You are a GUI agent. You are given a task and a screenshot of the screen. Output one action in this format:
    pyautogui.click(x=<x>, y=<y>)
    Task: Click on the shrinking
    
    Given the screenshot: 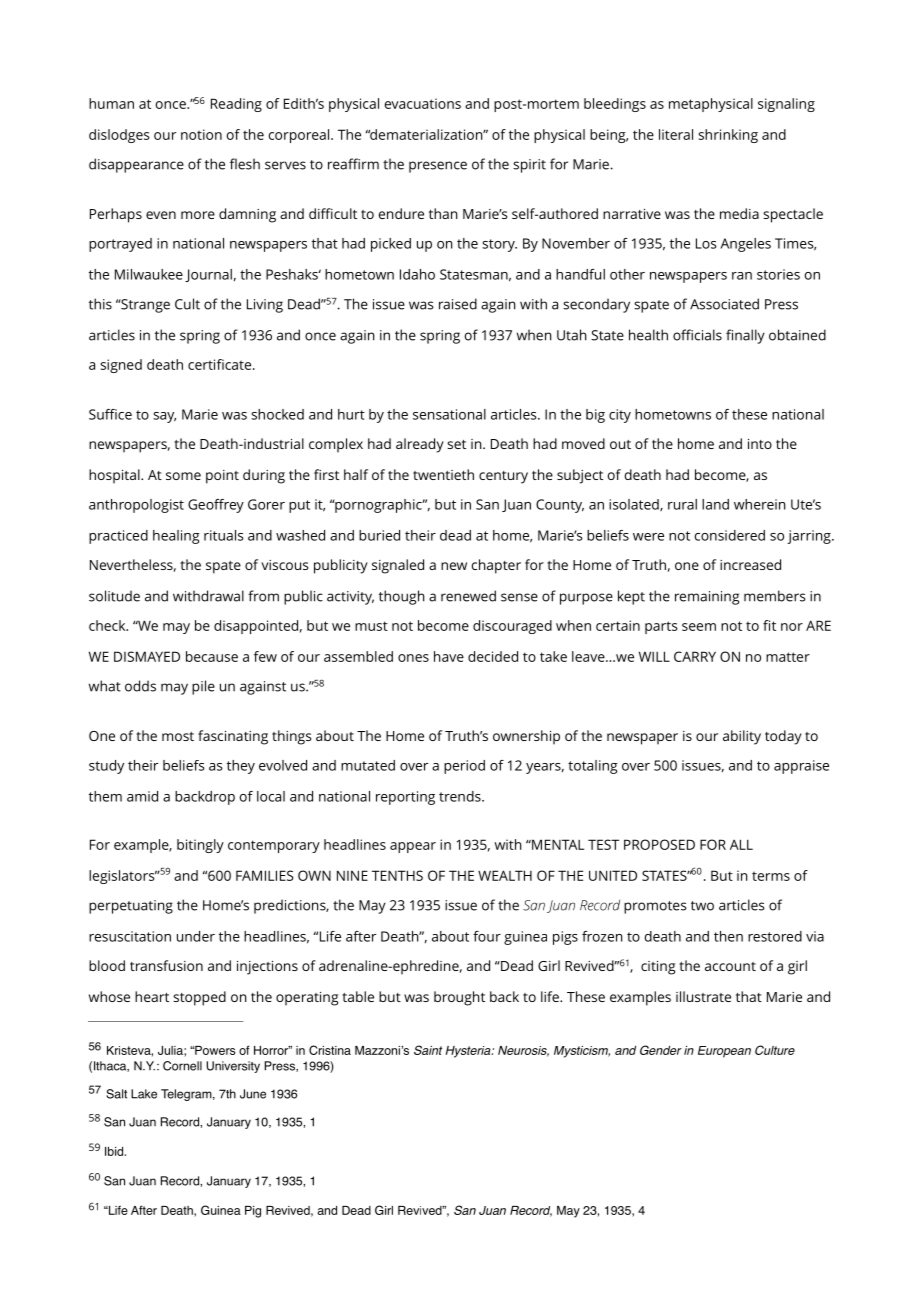 What is the action you would take?
    pyautogui.click(x=728, y=136)
